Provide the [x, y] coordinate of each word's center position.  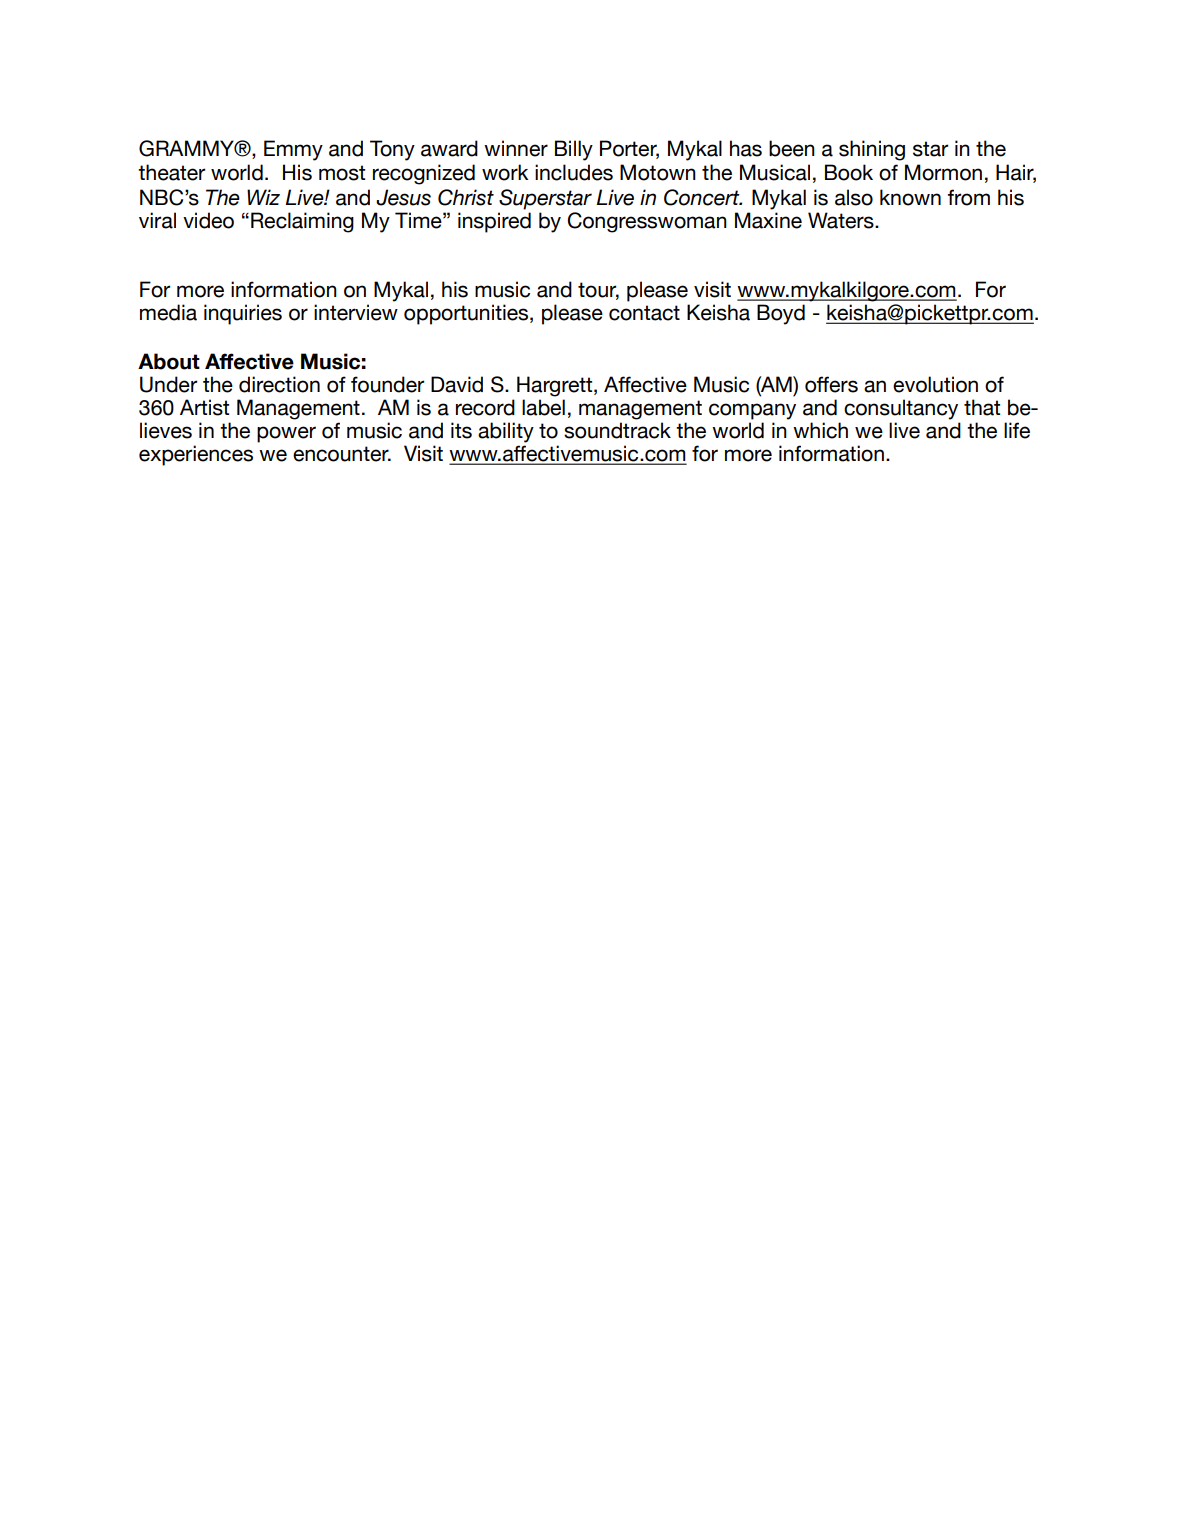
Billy [574, 150]
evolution [935, 384]
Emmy [293, 150]
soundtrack [617, 430]
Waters [842, 220]
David [457, 384]
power [286, 434]
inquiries [243, 314]
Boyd [781, 314]
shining [872, 150]
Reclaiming [302, 222]
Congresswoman [647, 222]
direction [279, 384]
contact [644, 313]
